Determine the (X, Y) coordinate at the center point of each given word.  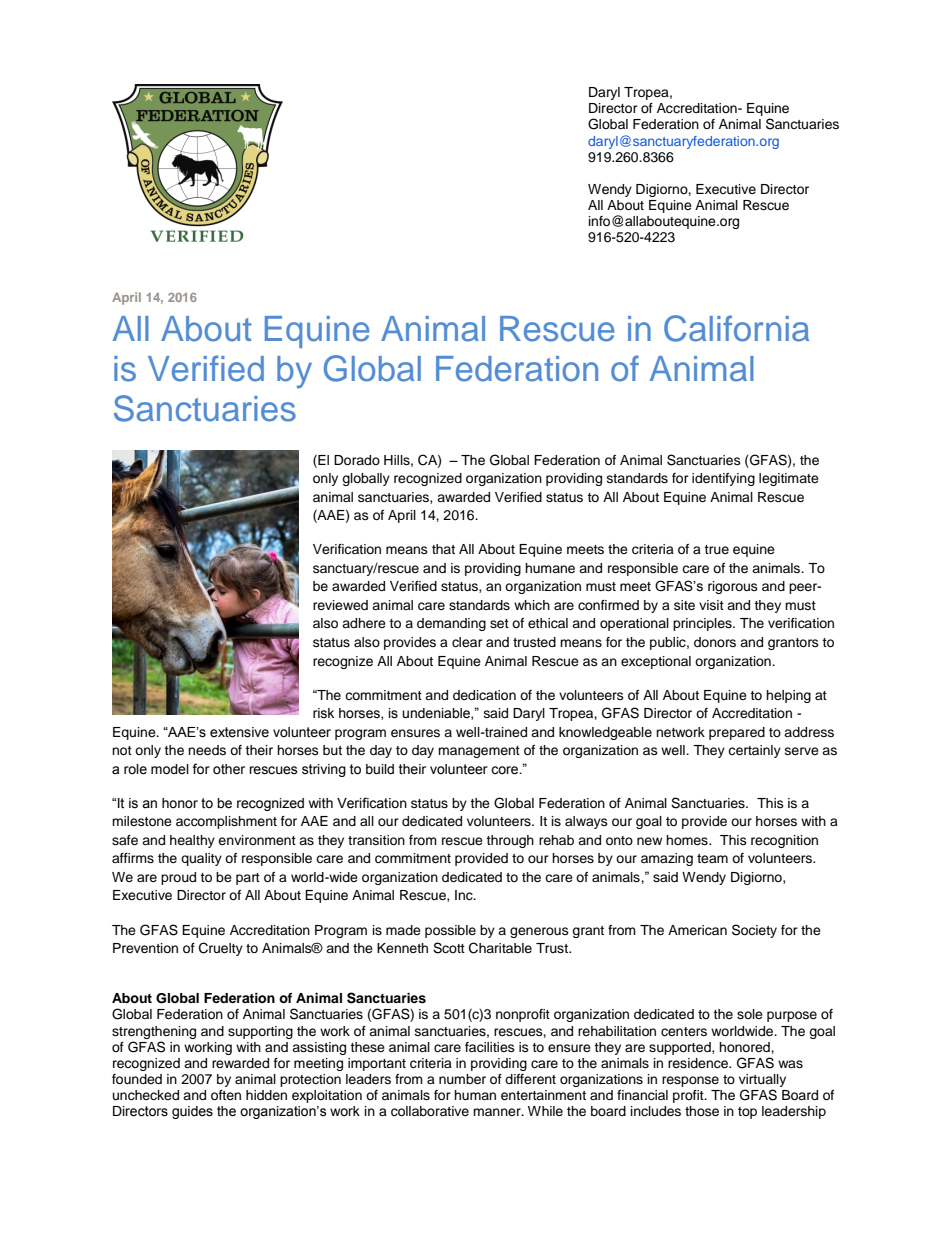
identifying (723, 479)
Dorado (357, 460)
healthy (192, 841)
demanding (451, 624)
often (226, 1095)
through (510, 841)
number (462, 1079)
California (736, 328)
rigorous (733, 587)
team (712, 858)
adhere (364, 623)
